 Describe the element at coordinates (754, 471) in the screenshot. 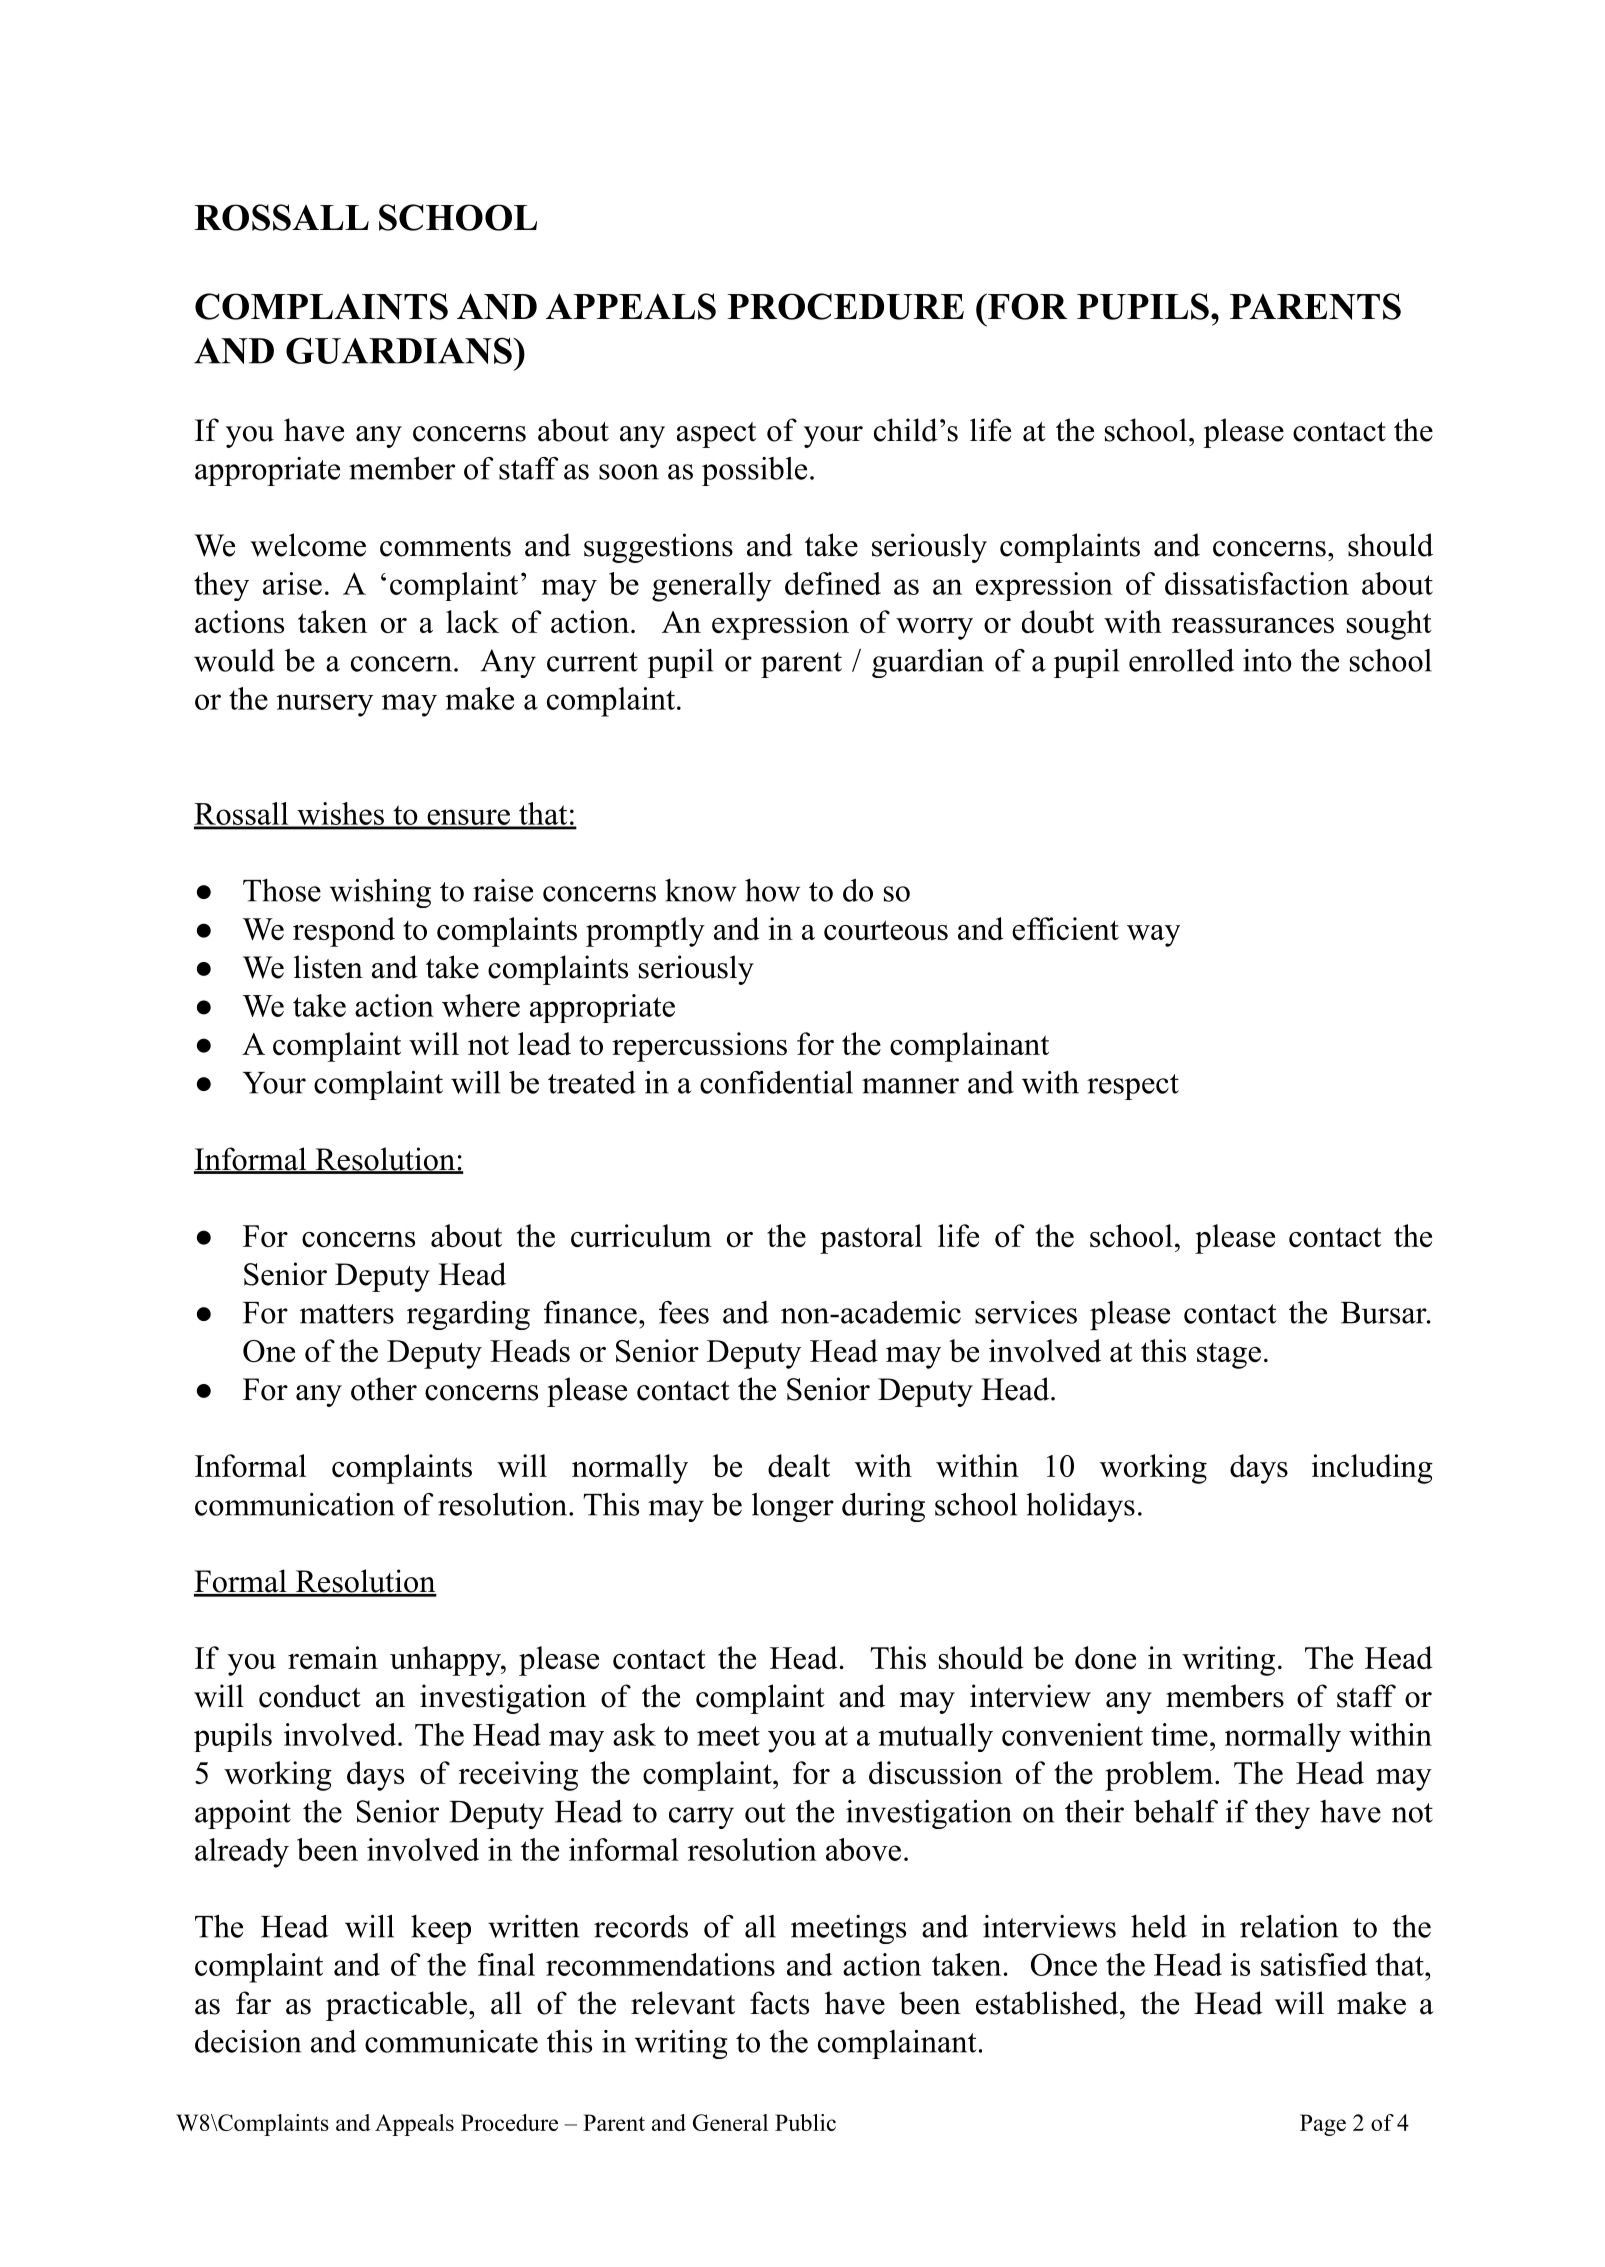

I see `possible` at that location.
